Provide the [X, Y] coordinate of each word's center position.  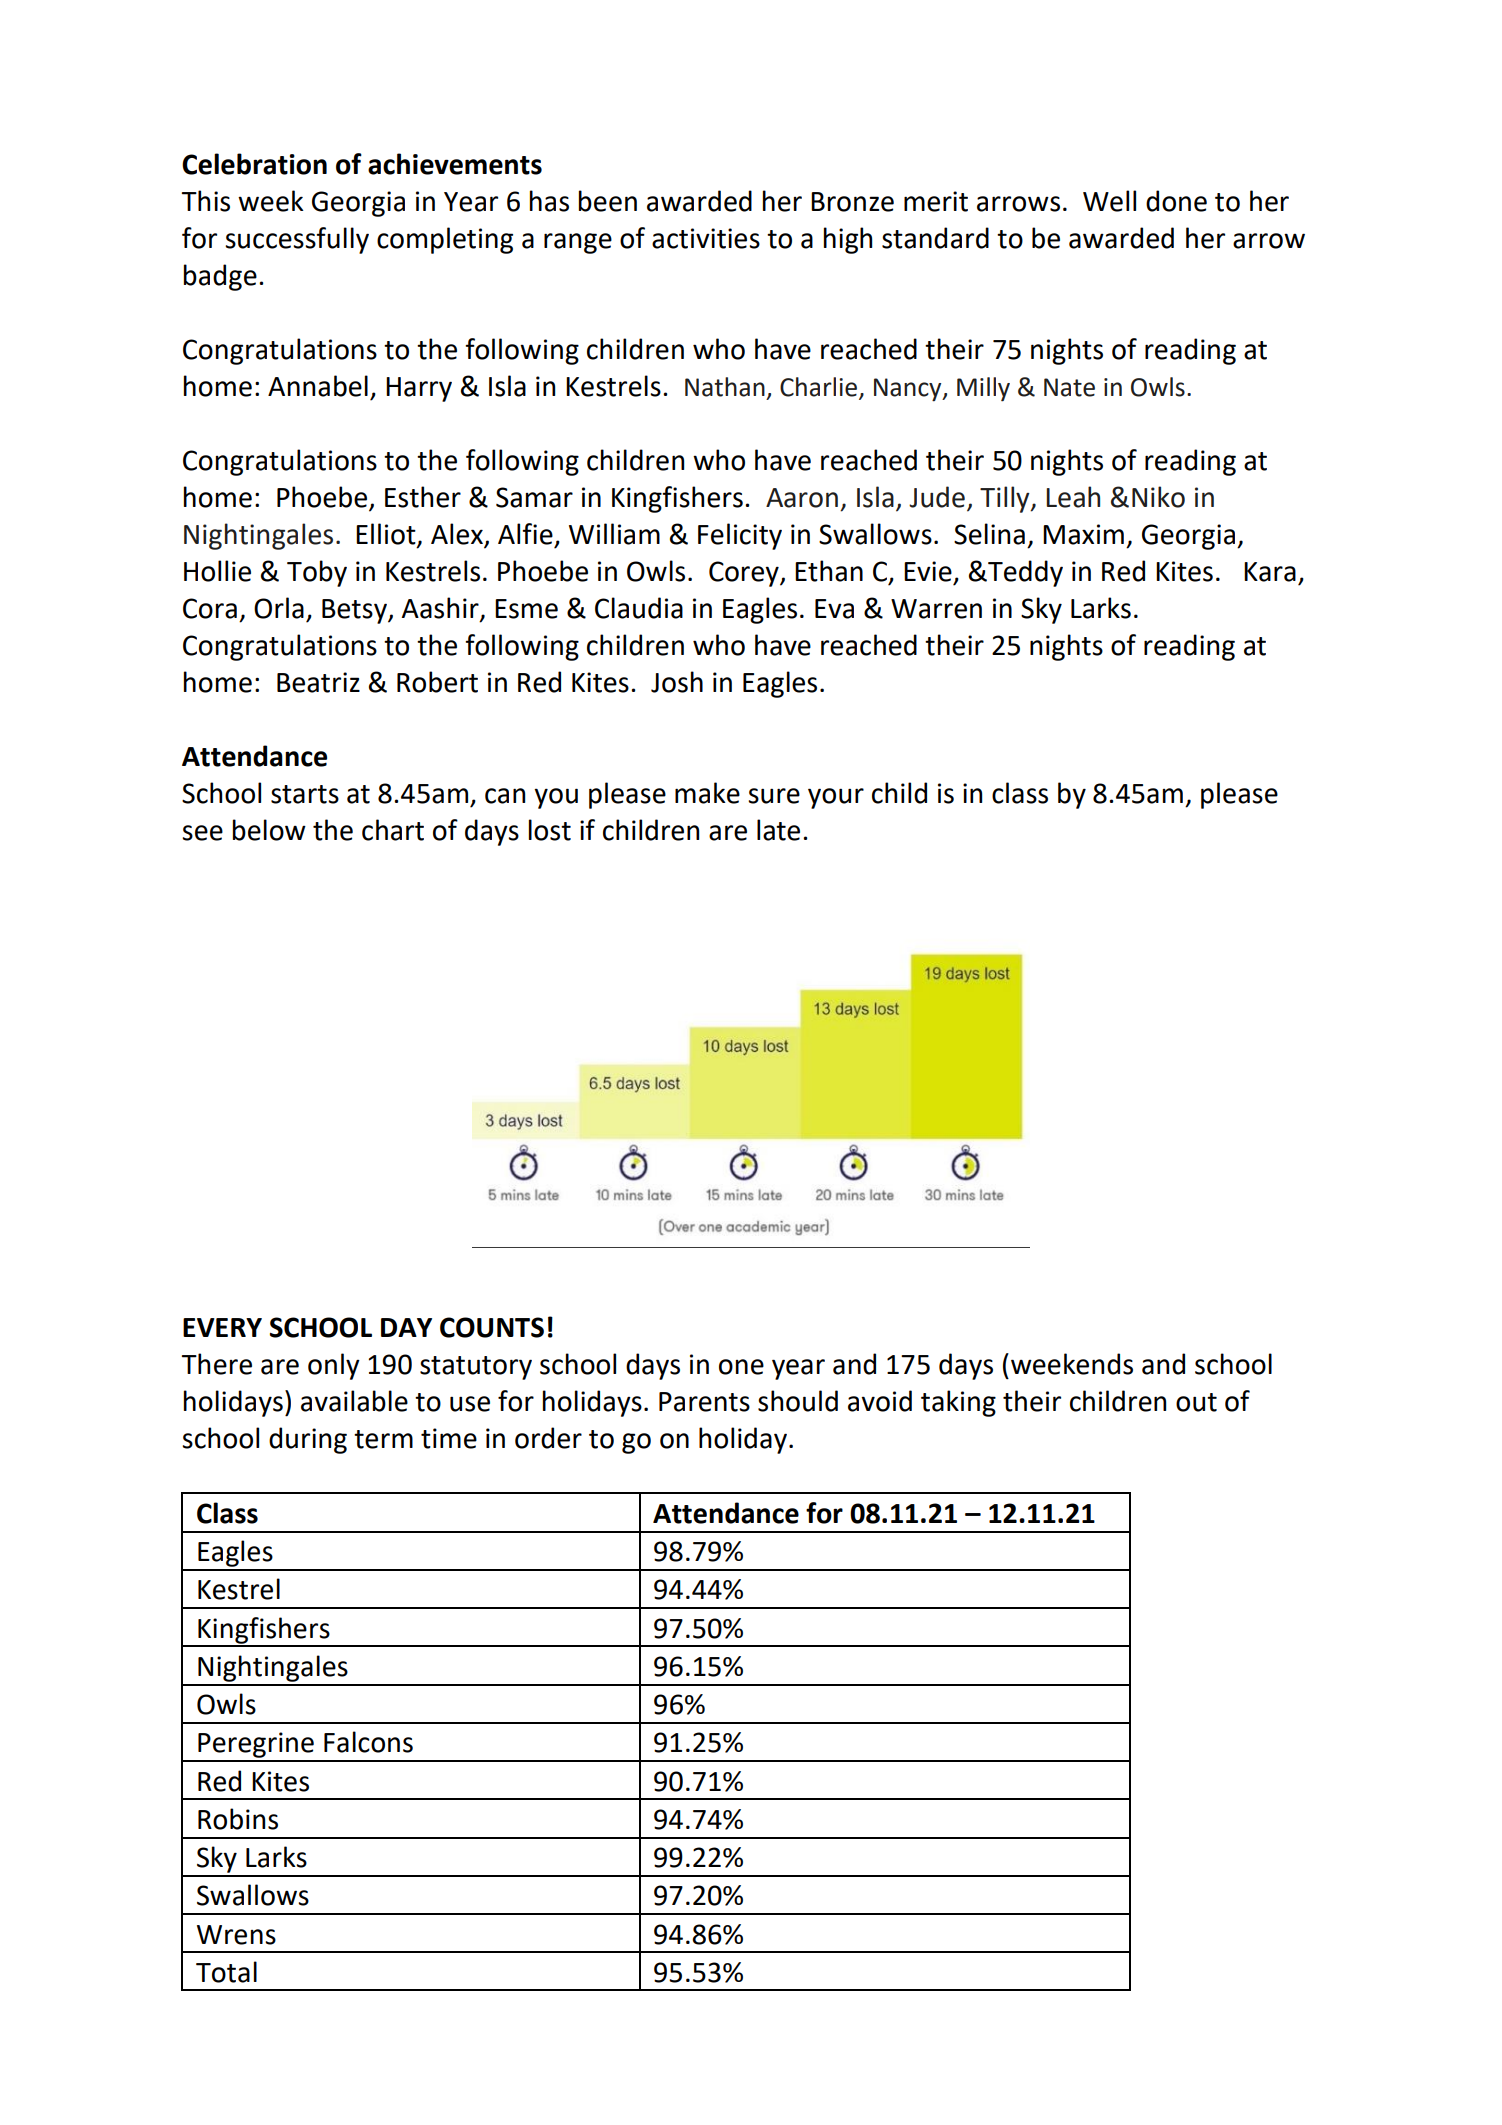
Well [1109, 201]
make [707, 793]
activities [706, 238]
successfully [297, 240]
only [334, 1366]
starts [305, 794]
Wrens [236, 1935]
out [1196, 1402]
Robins [238, 1819]
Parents [704, 1402]
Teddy [1024, 573]
